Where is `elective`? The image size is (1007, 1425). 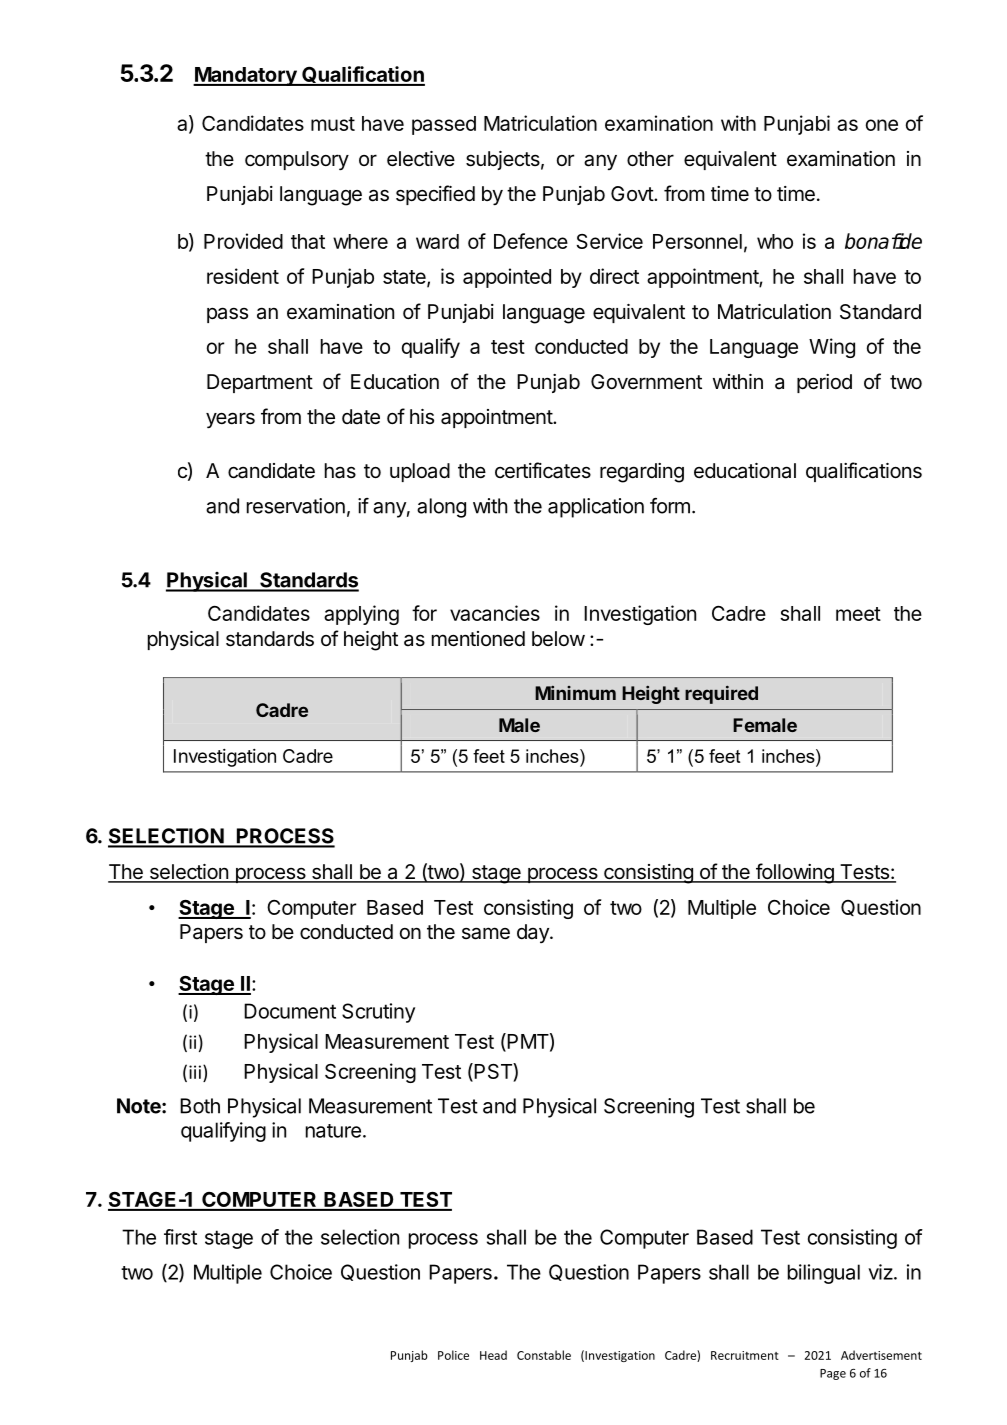
elective is located at coordinates (421, 159).
